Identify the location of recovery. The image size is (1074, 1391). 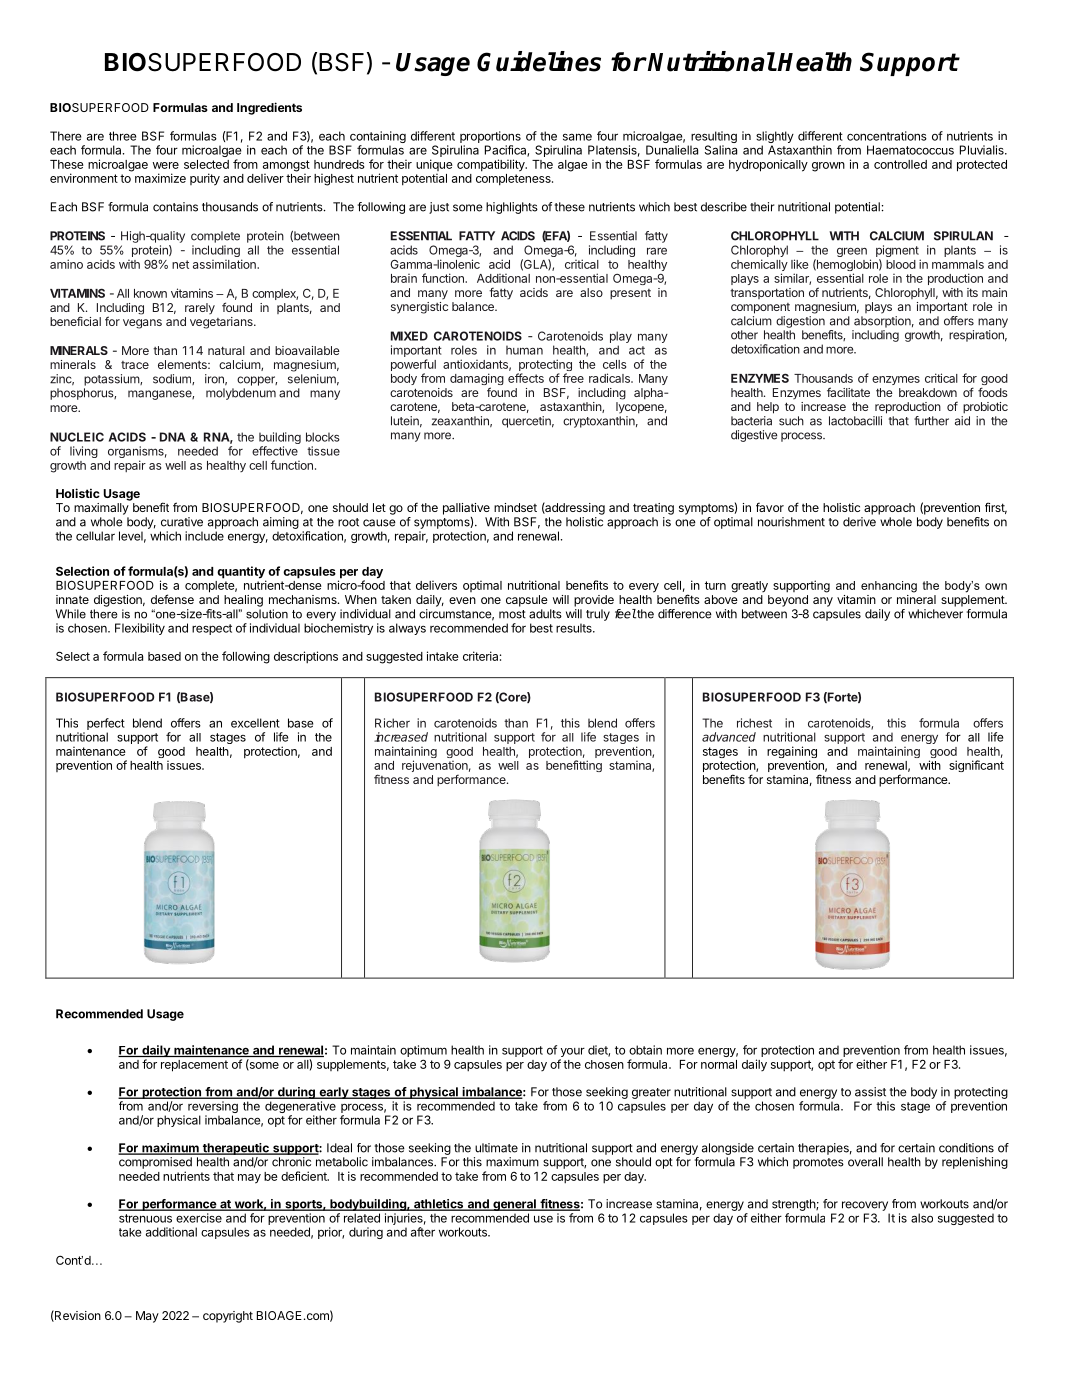
(865, 1206).
